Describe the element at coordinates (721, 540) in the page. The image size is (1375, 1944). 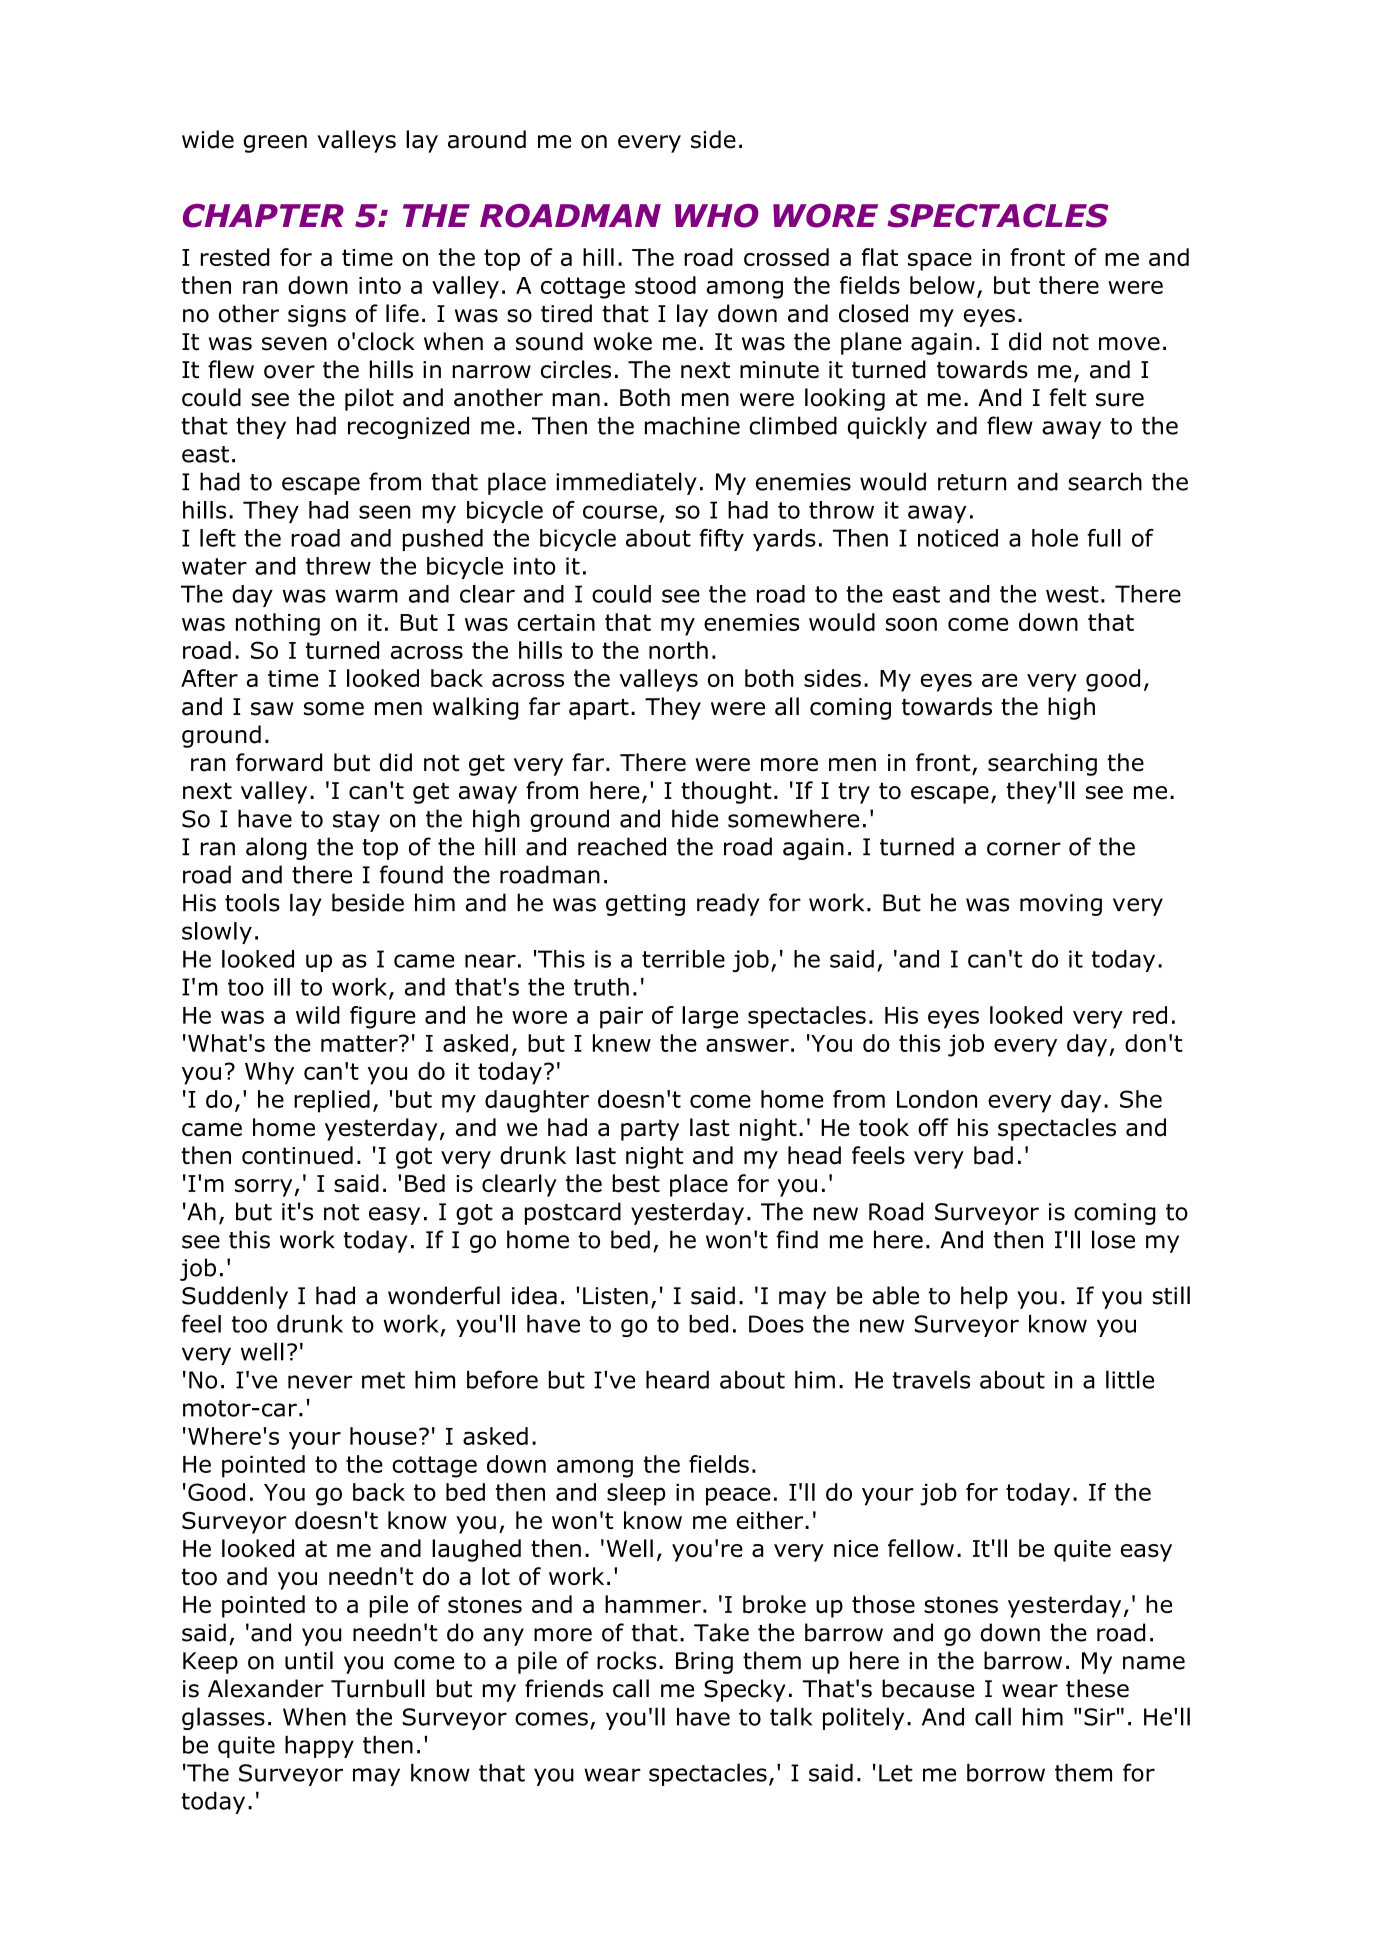
I see `fifty` at that location.
